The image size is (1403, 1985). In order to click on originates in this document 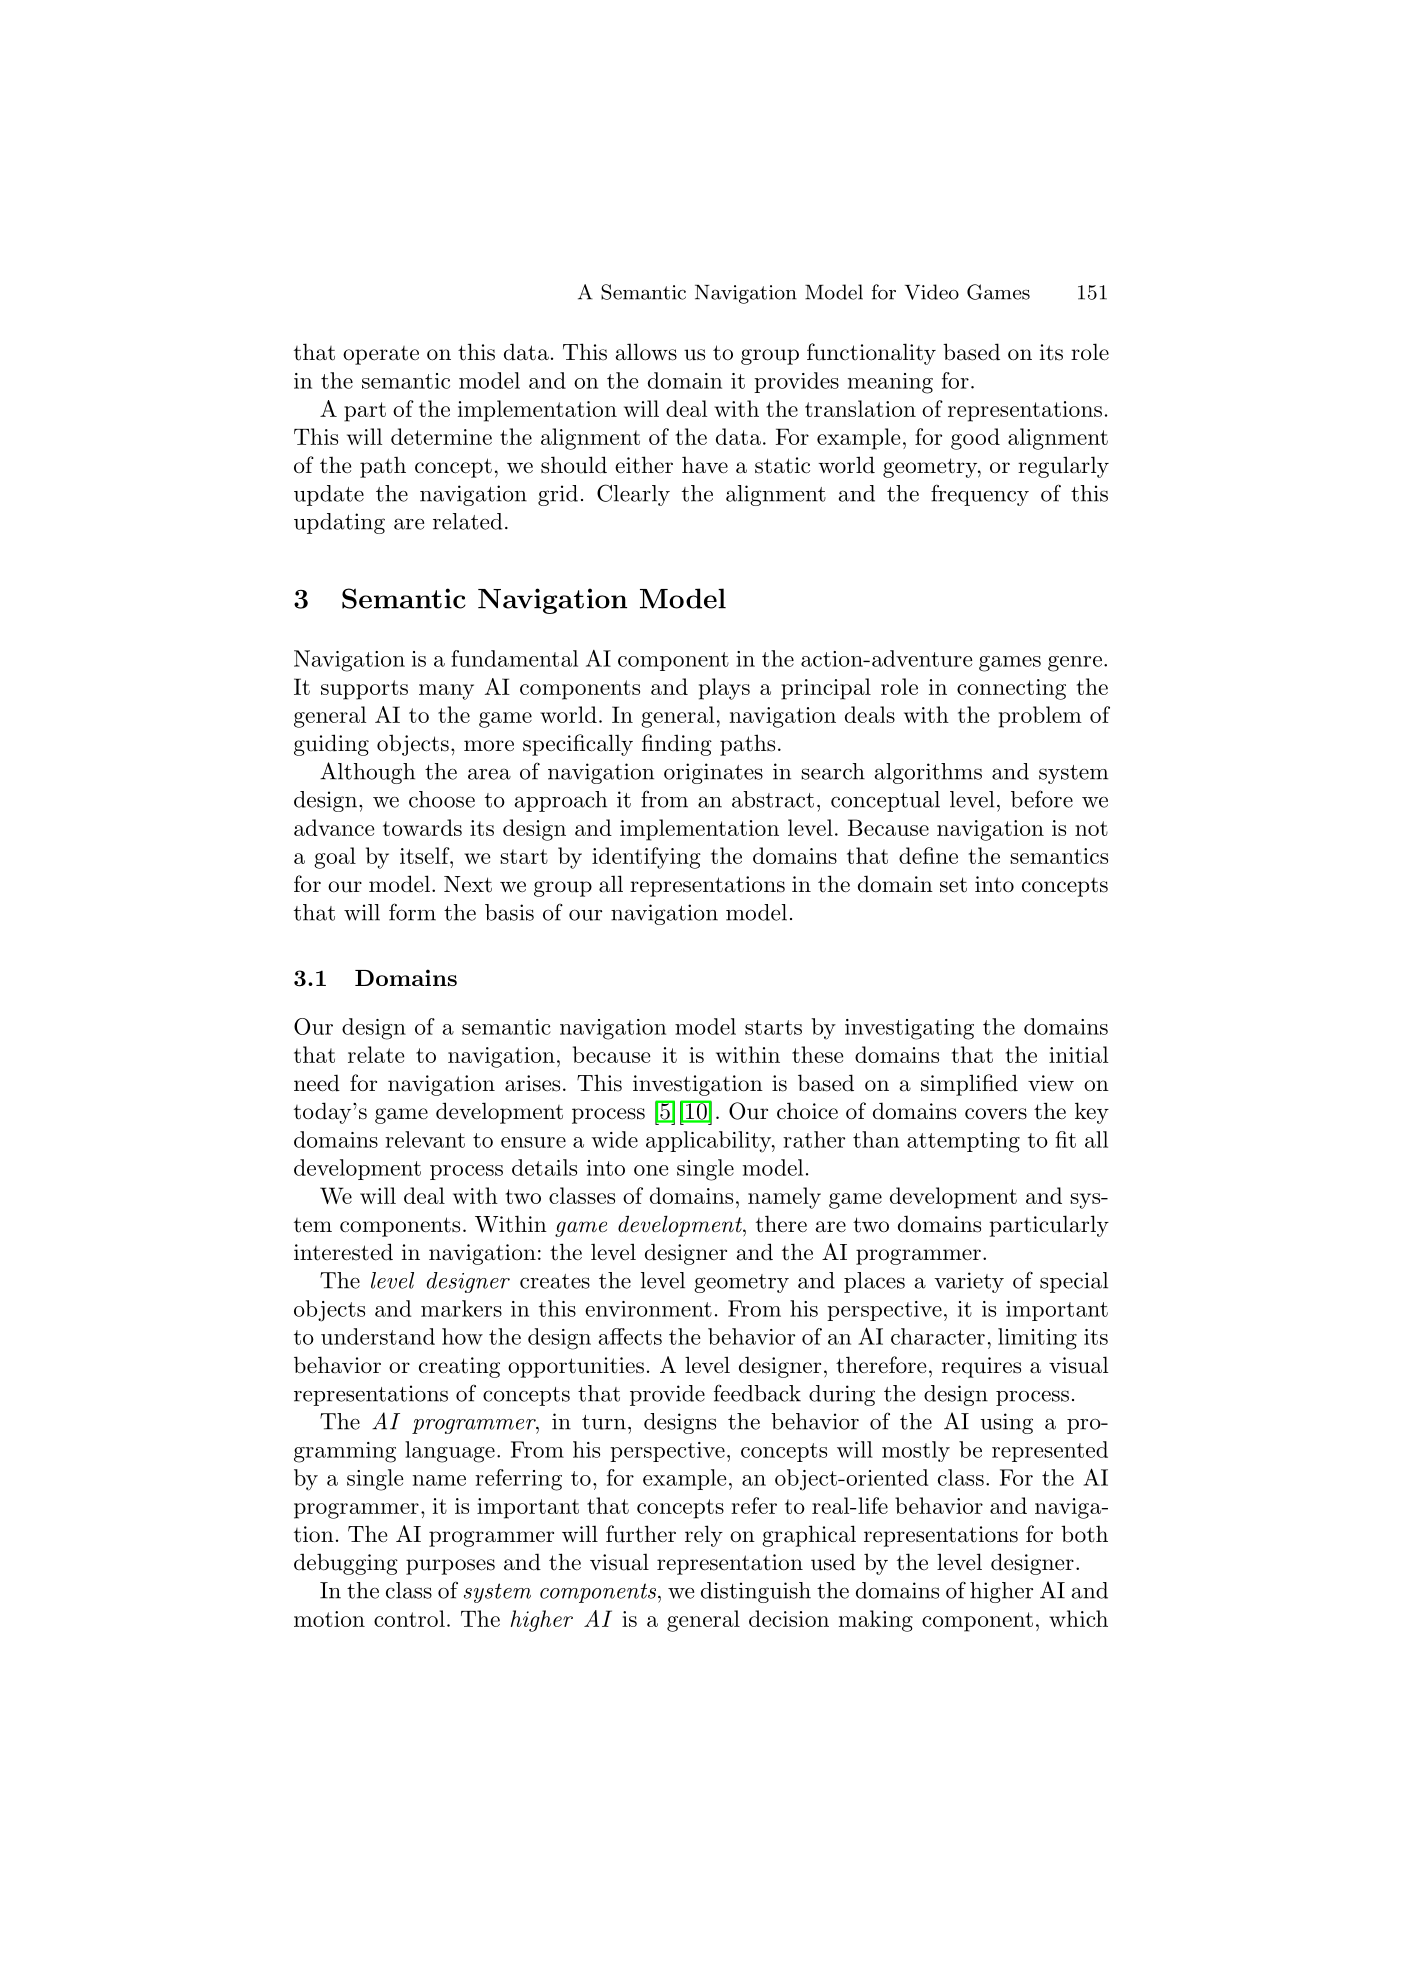, I will do `click(713, 773)`.
